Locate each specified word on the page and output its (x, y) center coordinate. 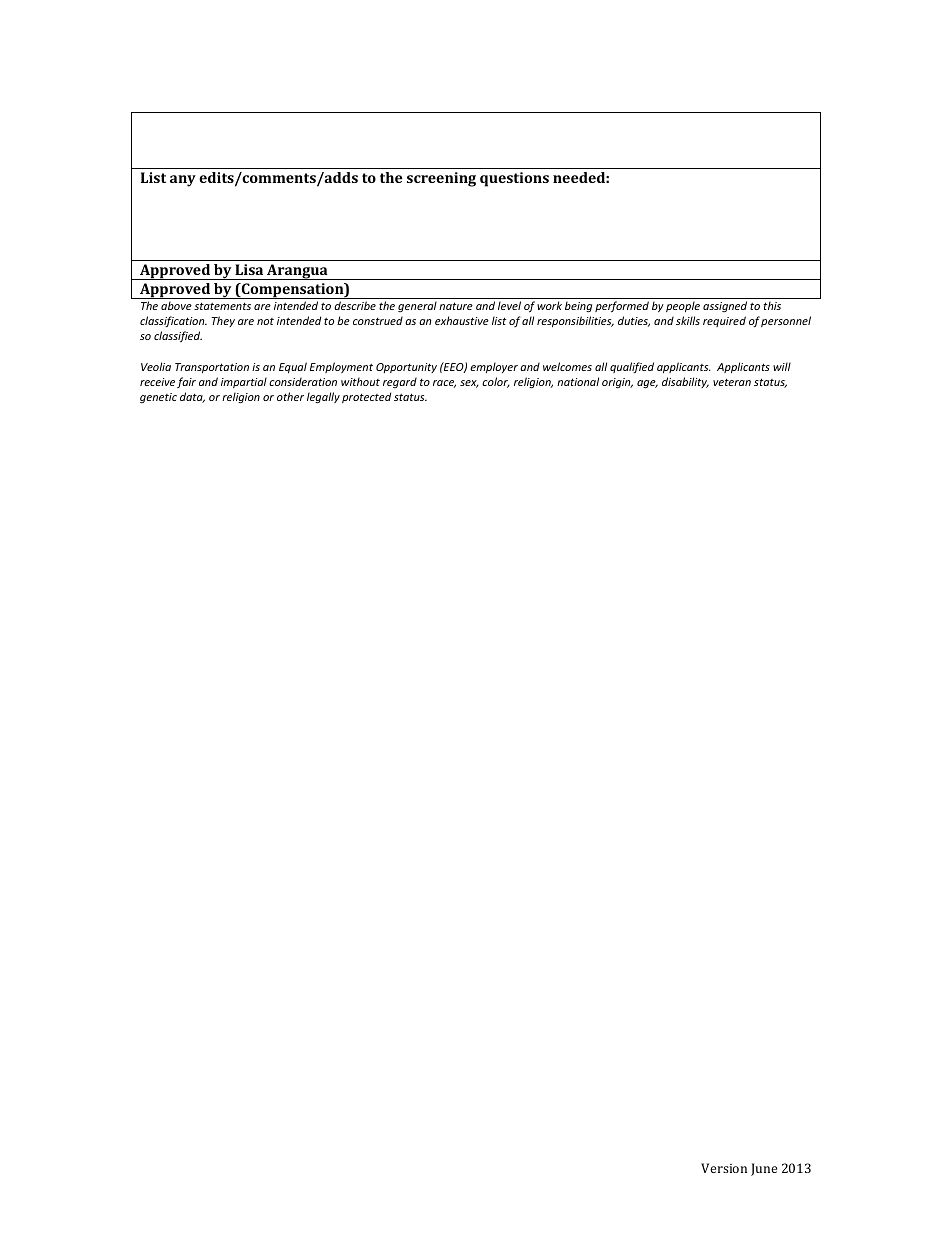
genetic (158, 398)
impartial (244, 382)
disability (685, 382)
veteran (732, 382)
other (290, 396)
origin (617, 383)
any (183, 181)
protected (366, 397)
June (764, 1169)
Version (724, 1168)
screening (441, 179)
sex (469, 384)
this (772, 305)
